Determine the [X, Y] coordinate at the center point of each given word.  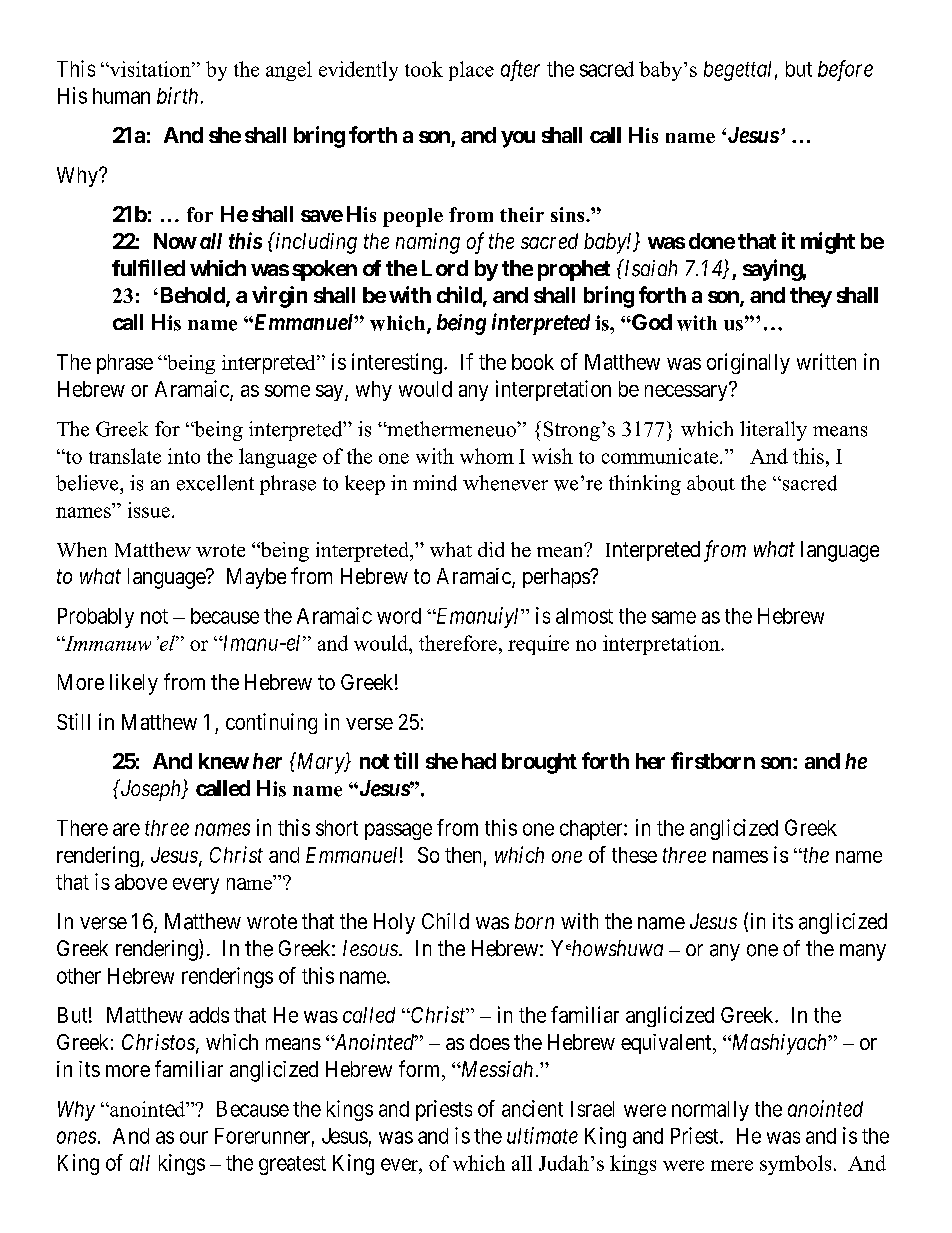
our [194, 1137]
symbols [795, 1165]
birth [177, 95]
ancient [532, 1108]
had [479, 761]
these [634, 855]
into [184, 456]
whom [487, 456]
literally [773, 431]
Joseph [150, 790]
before [845, 70]
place [471, 71]
